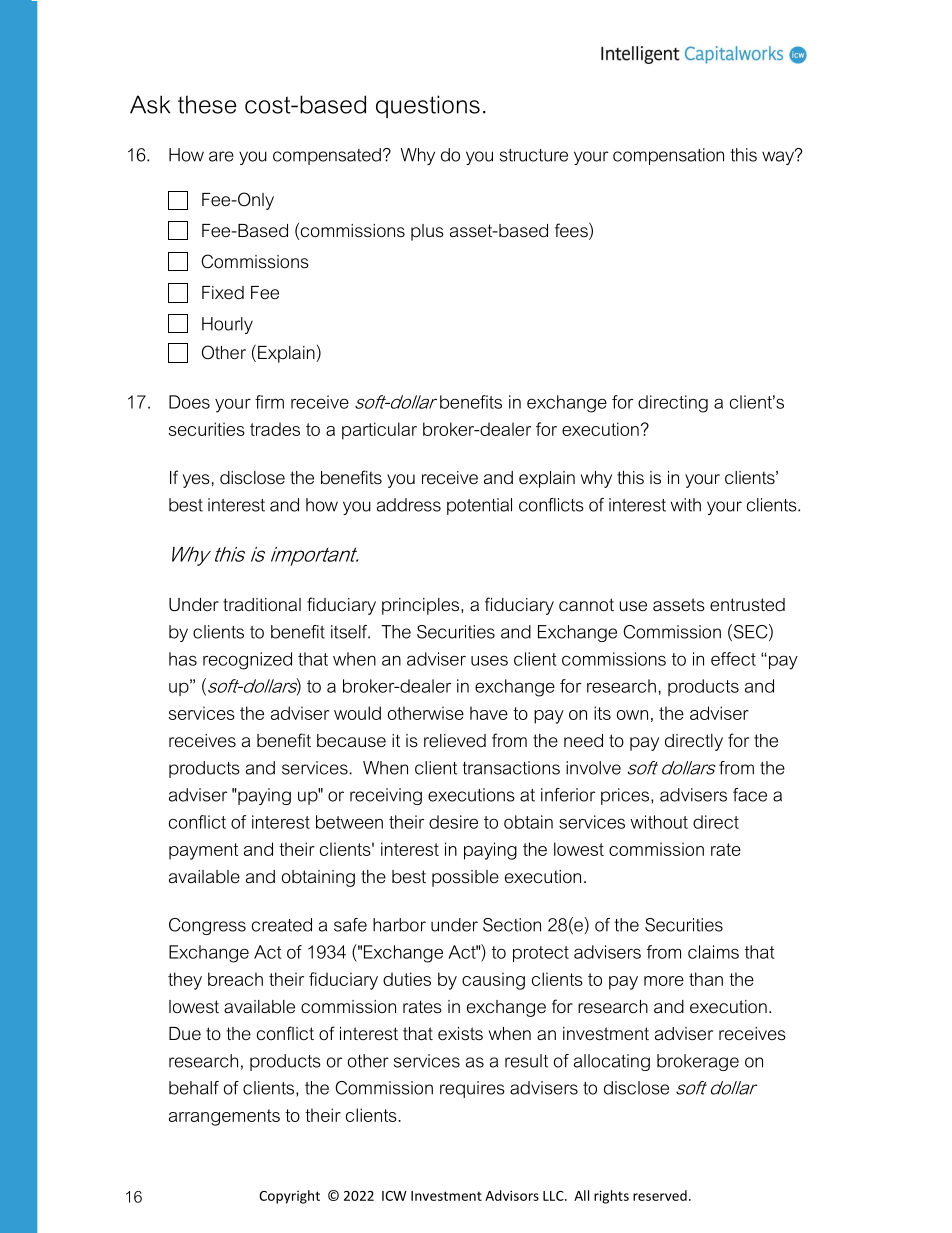  Describe the element at coordinates (660, 1195) in the screenshot. I see `reserved` at that location.
